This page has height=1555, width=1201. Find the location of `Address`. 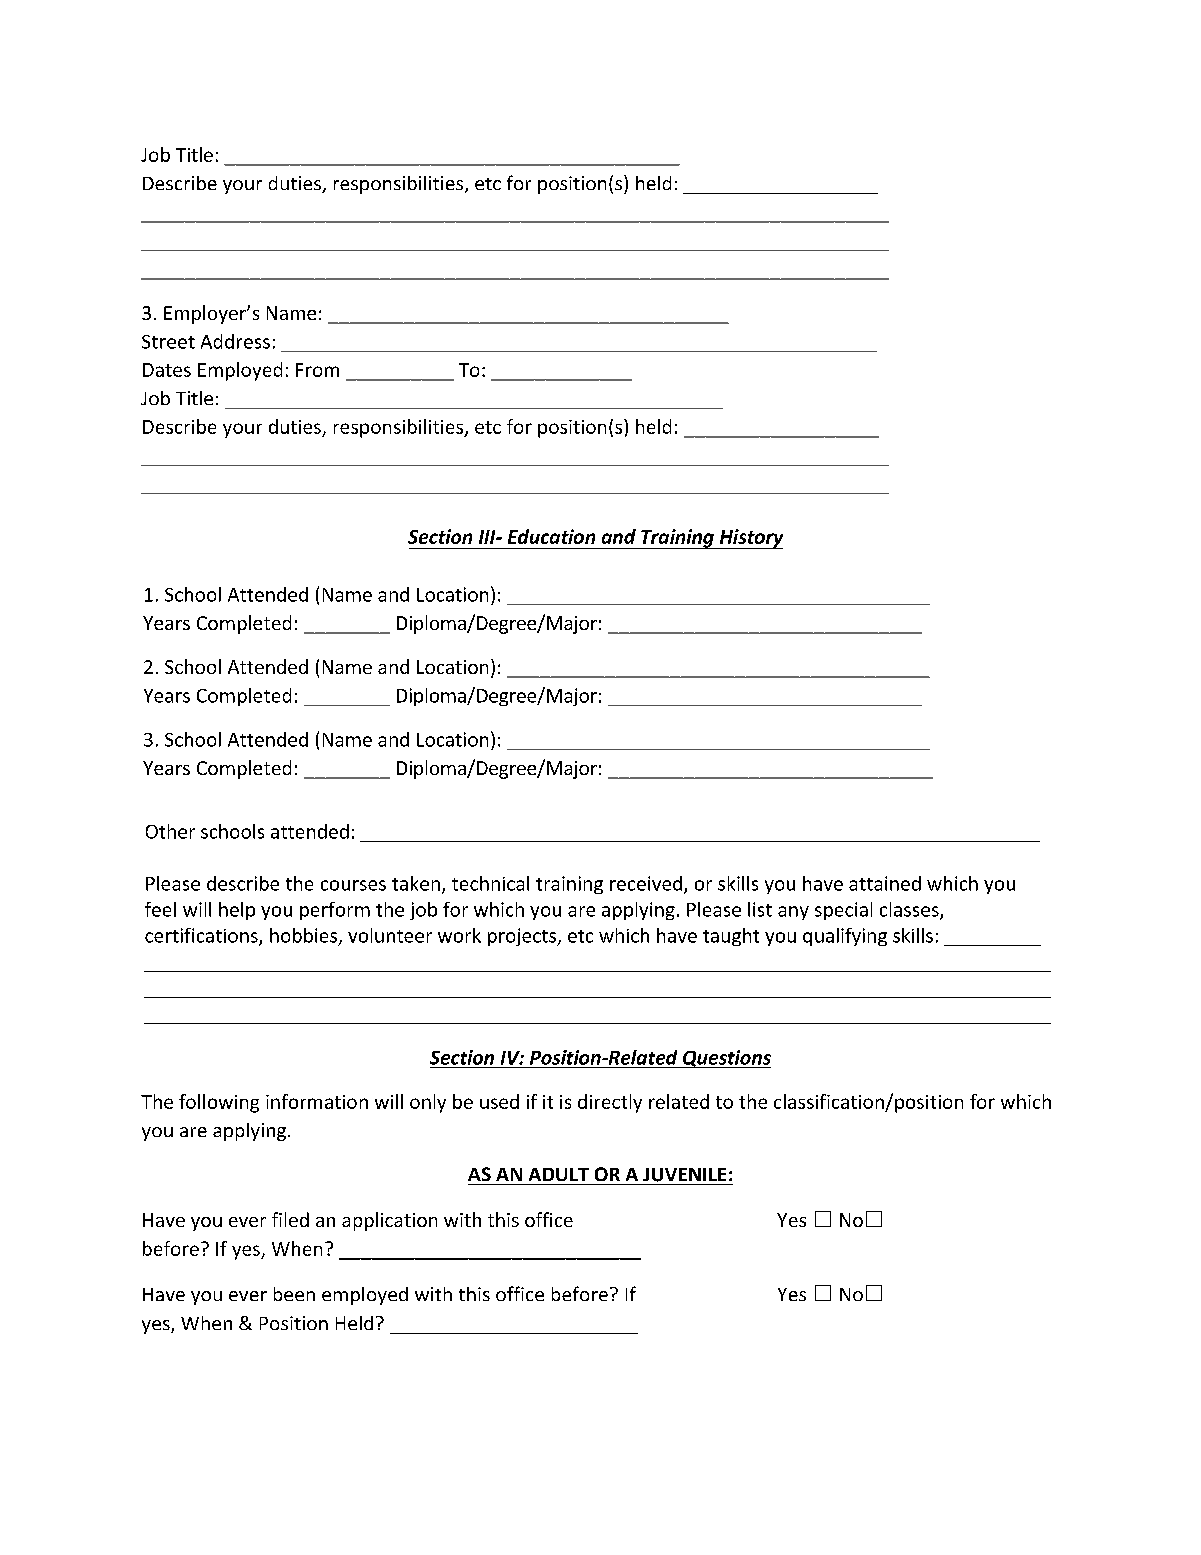

Address is located at coordinates (235, 341).
